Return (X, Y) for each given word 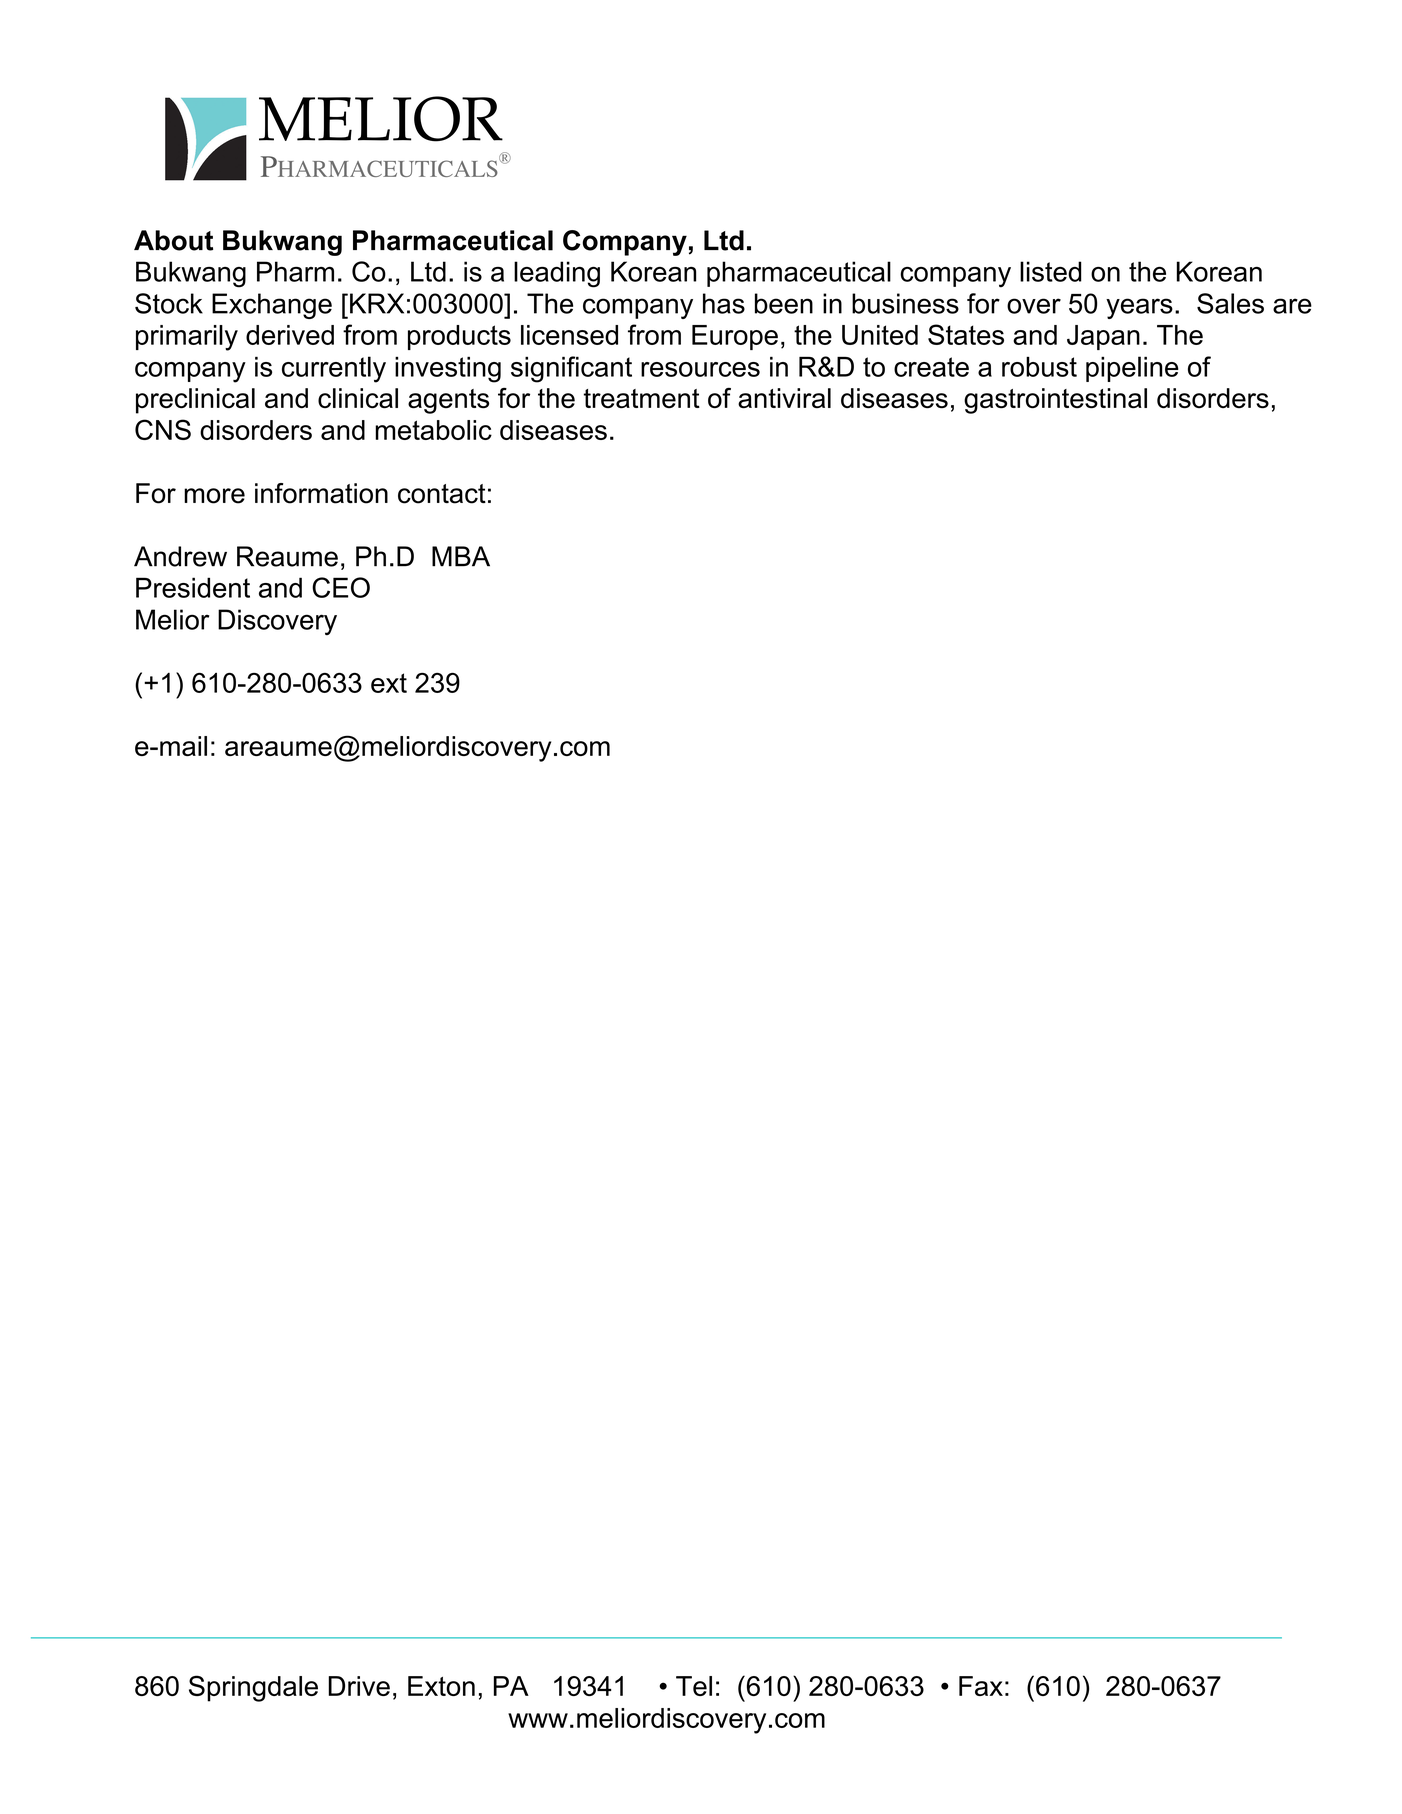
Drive (359, 1686)
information (321, 493)
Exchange (272, 306)
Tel (694, 1686)
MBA (461, 556)
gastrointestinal (1055, 401)
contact (442, 494)
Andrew (180, 556)
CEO (341, 587)
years (1139, 308)
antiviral (784, 398)
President (193, 587)
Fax (981, 1686)
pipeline (1132, 369)
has (724, 303)
